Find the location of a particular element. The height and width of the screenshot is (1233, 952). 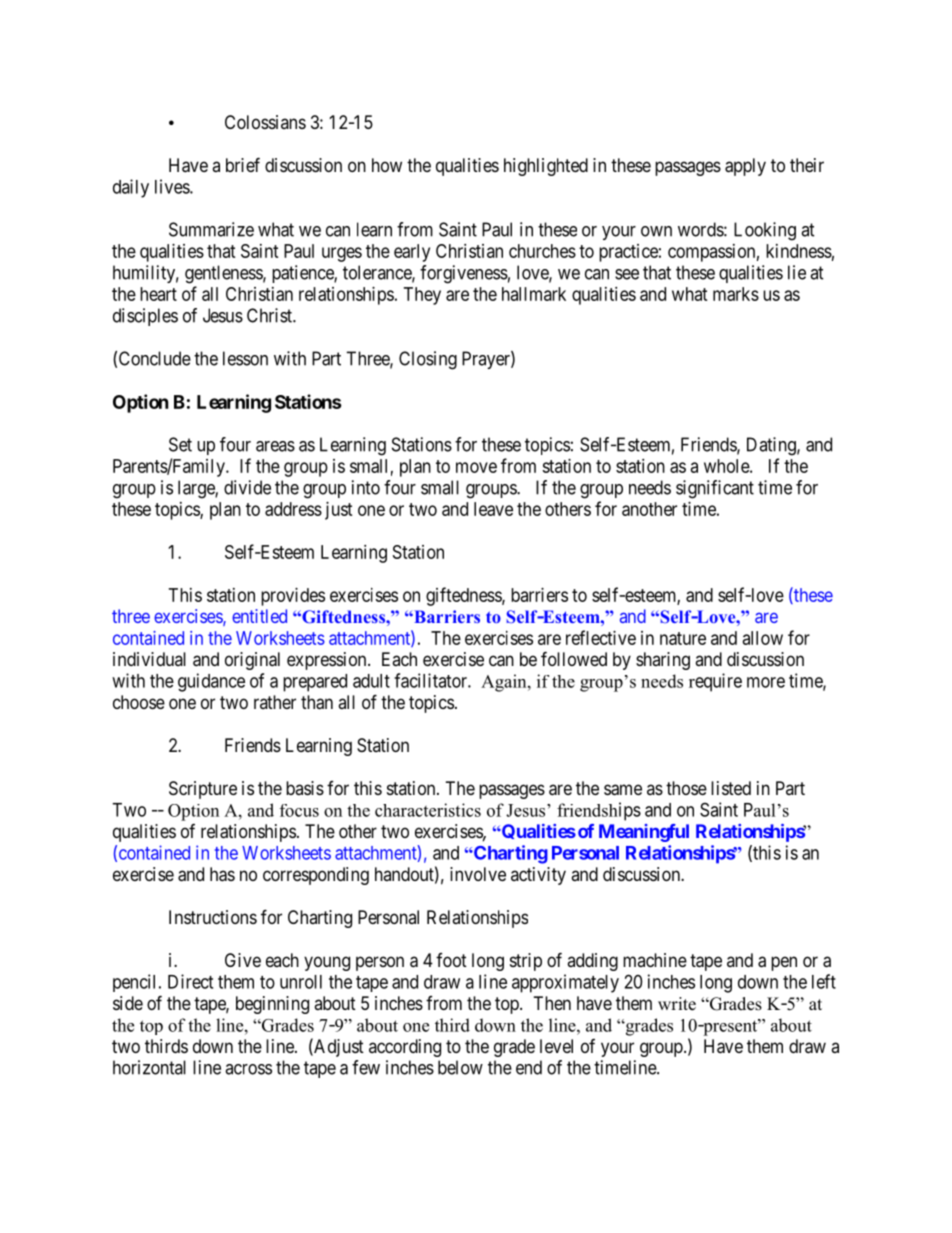

brief is located at coordinates (243, 164).
